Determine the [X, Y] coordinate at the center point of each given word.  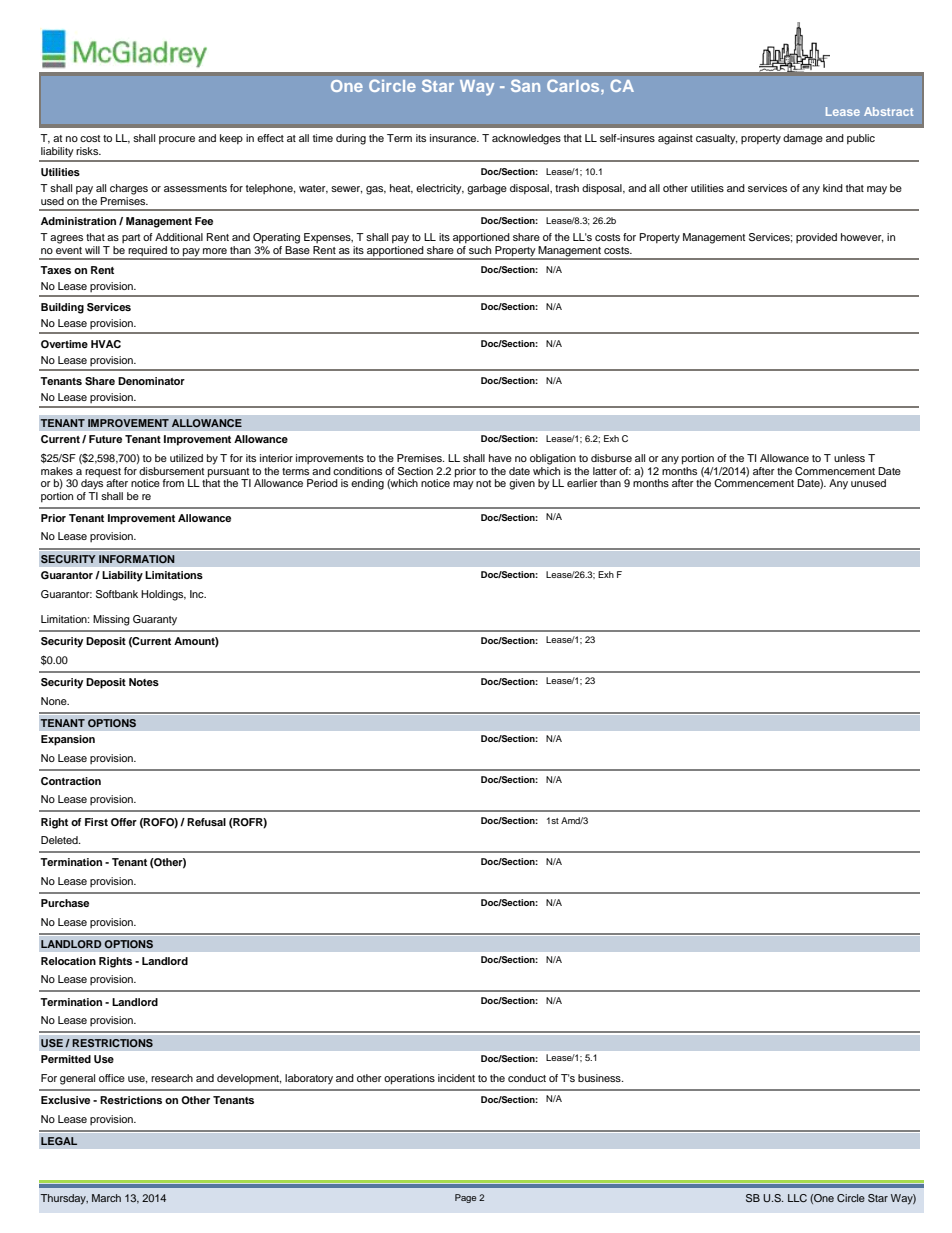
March [106, 1198]
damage [803, 139]
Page [465, 1198]
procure [177, 140]
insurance [454, 138]
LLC [797, 1198]
